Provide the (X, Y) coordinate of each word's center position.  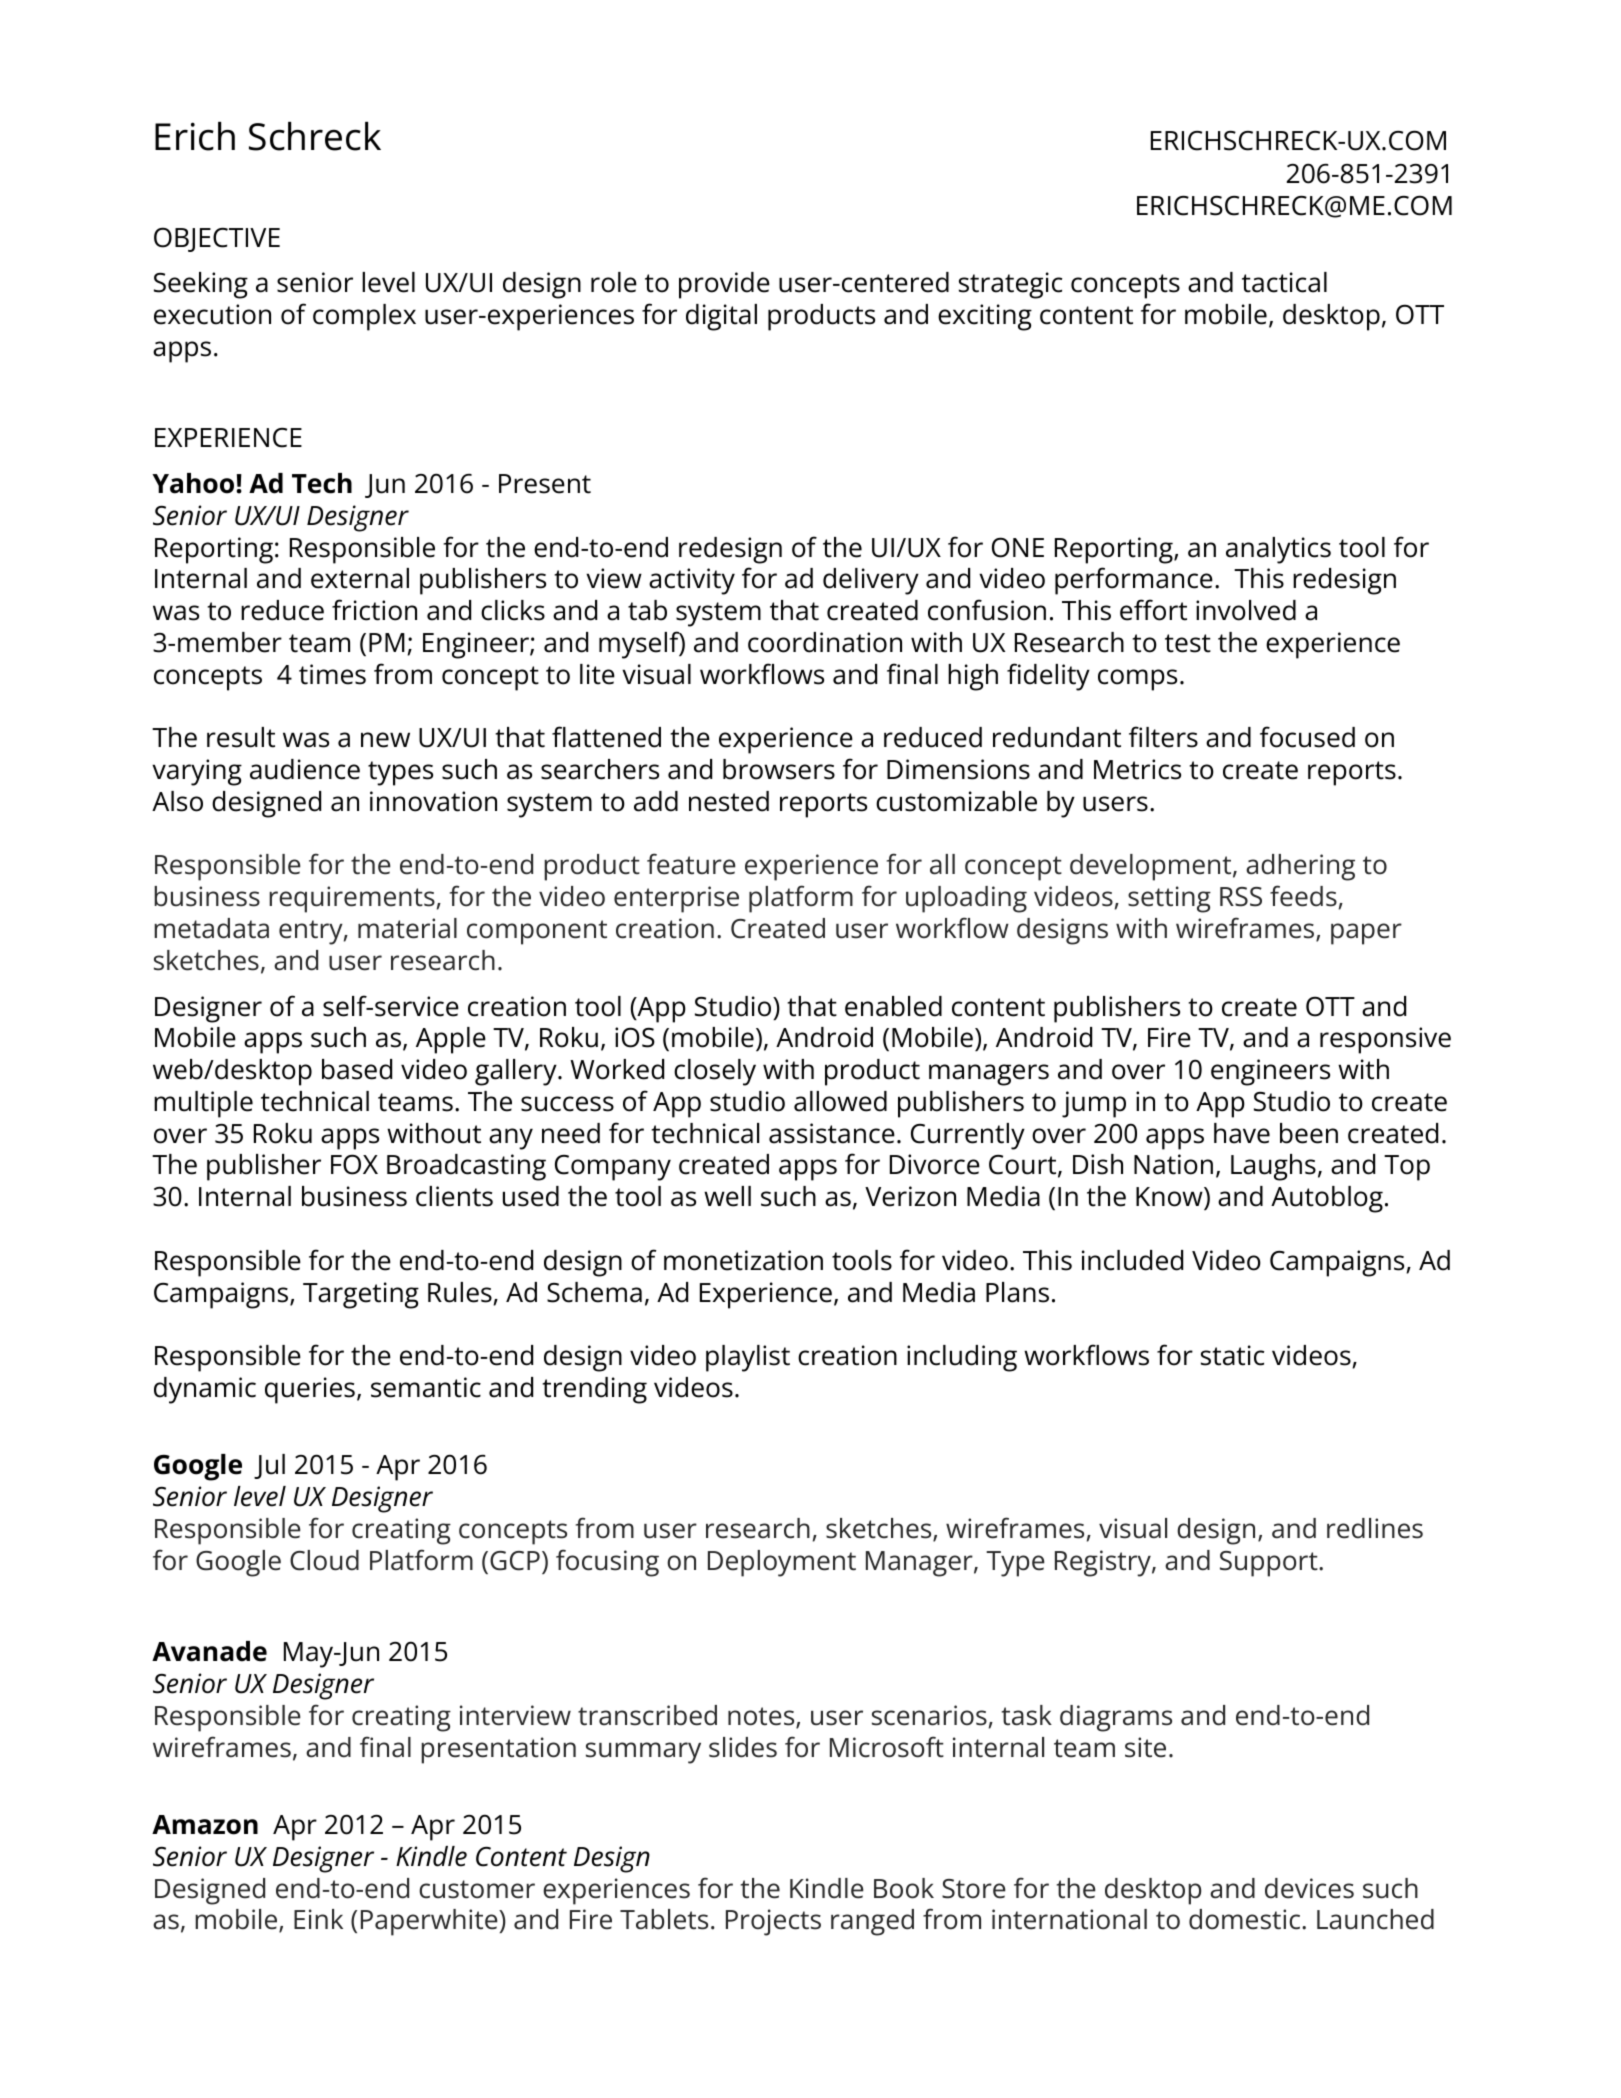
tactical (1284, 282)
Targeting (361, 1295)
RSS (1241, 897)
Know (1170, 1197)
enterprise (676, 899)
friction (374, 610)
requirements (352, 899)
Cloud (324, 1560)
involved (1246, 610)
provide (724, 285)
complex (364, 317)
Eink (318, 1919)
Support (1270, 1564)
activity (692, 581)
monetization (743, 1260)
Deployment (782, 1563)
